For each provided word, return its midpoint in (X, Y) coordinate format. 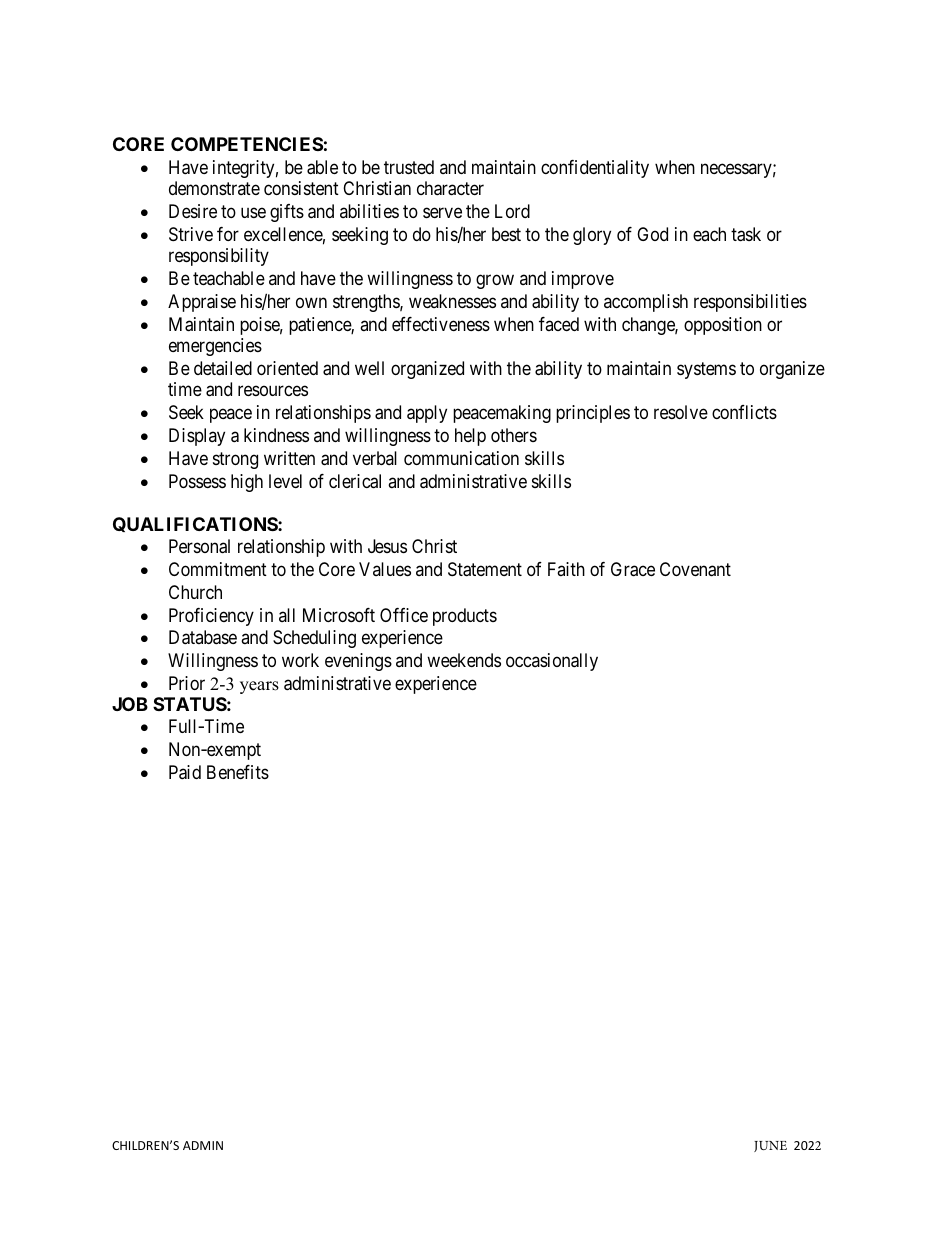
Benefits (238, 772)
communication (461, 458)
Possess (197, 481)
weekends (464, 660)
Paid (185, 772)
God (652, 234)
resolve (681, 412)
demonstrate (214, 188)
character (450, 188)
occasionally (552, 662)
